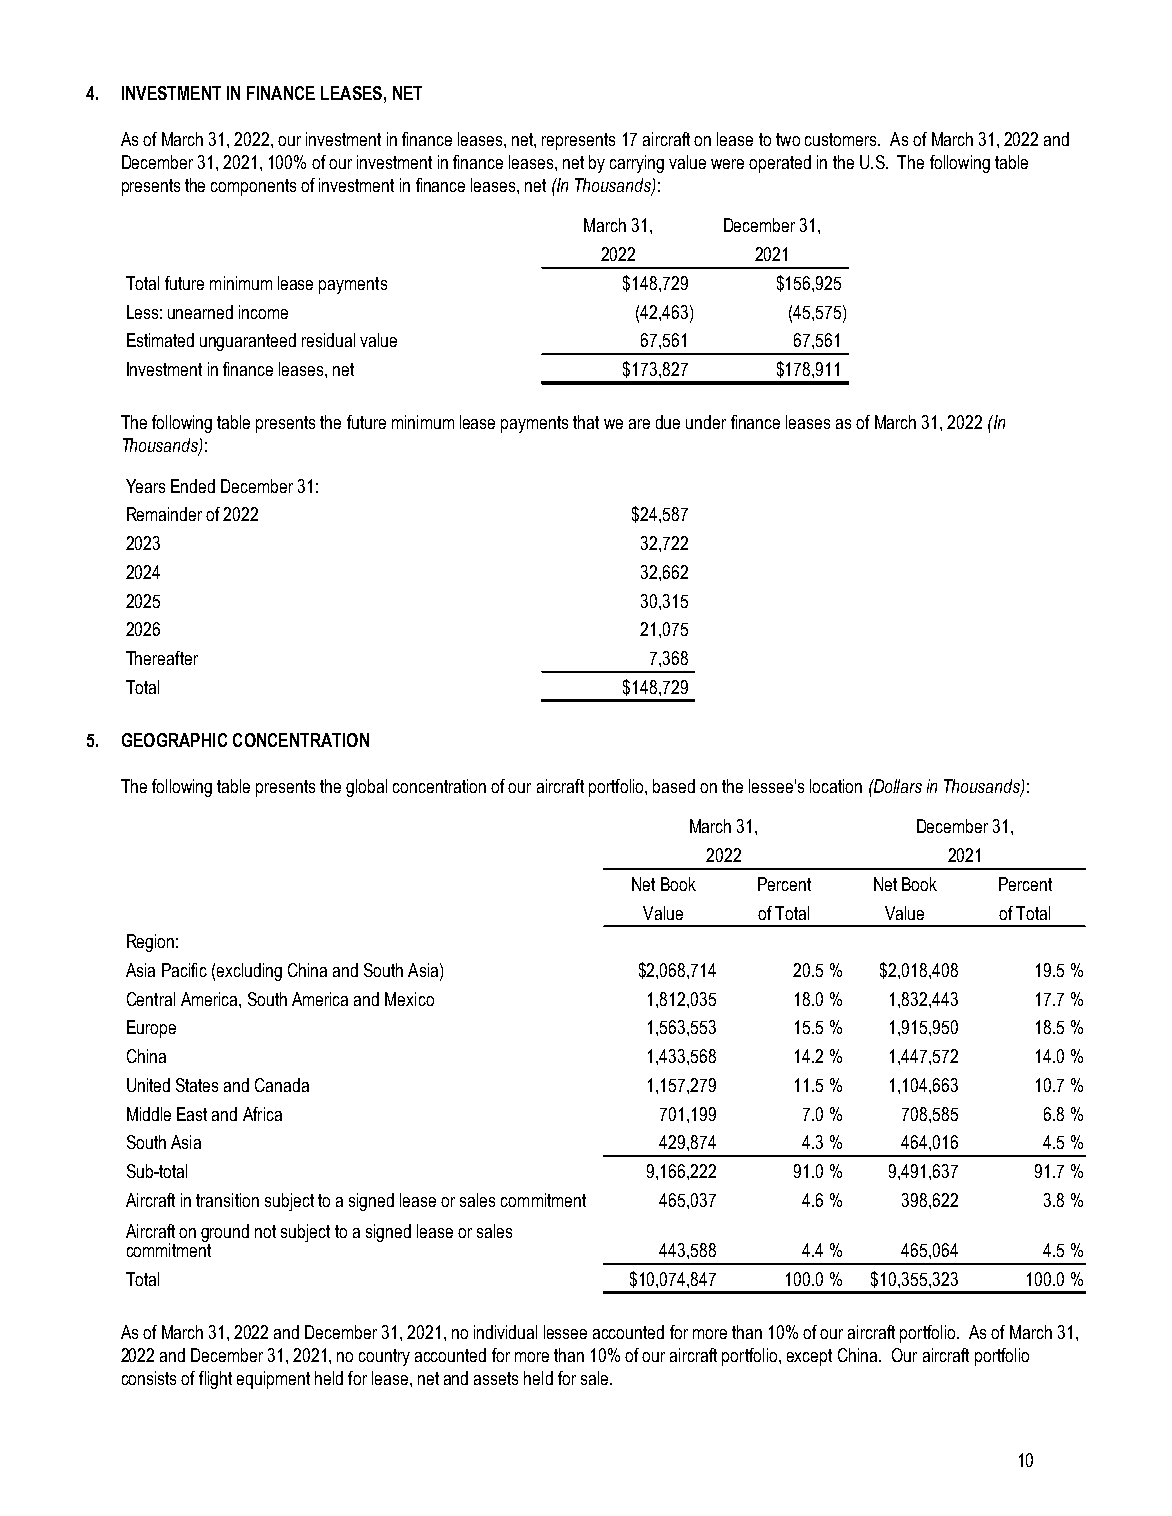 The width and height of the image is (1172, 1516). What do you see at coordinates (253, 187) in the image?
I see `components` at bounding box center [253, 187].
